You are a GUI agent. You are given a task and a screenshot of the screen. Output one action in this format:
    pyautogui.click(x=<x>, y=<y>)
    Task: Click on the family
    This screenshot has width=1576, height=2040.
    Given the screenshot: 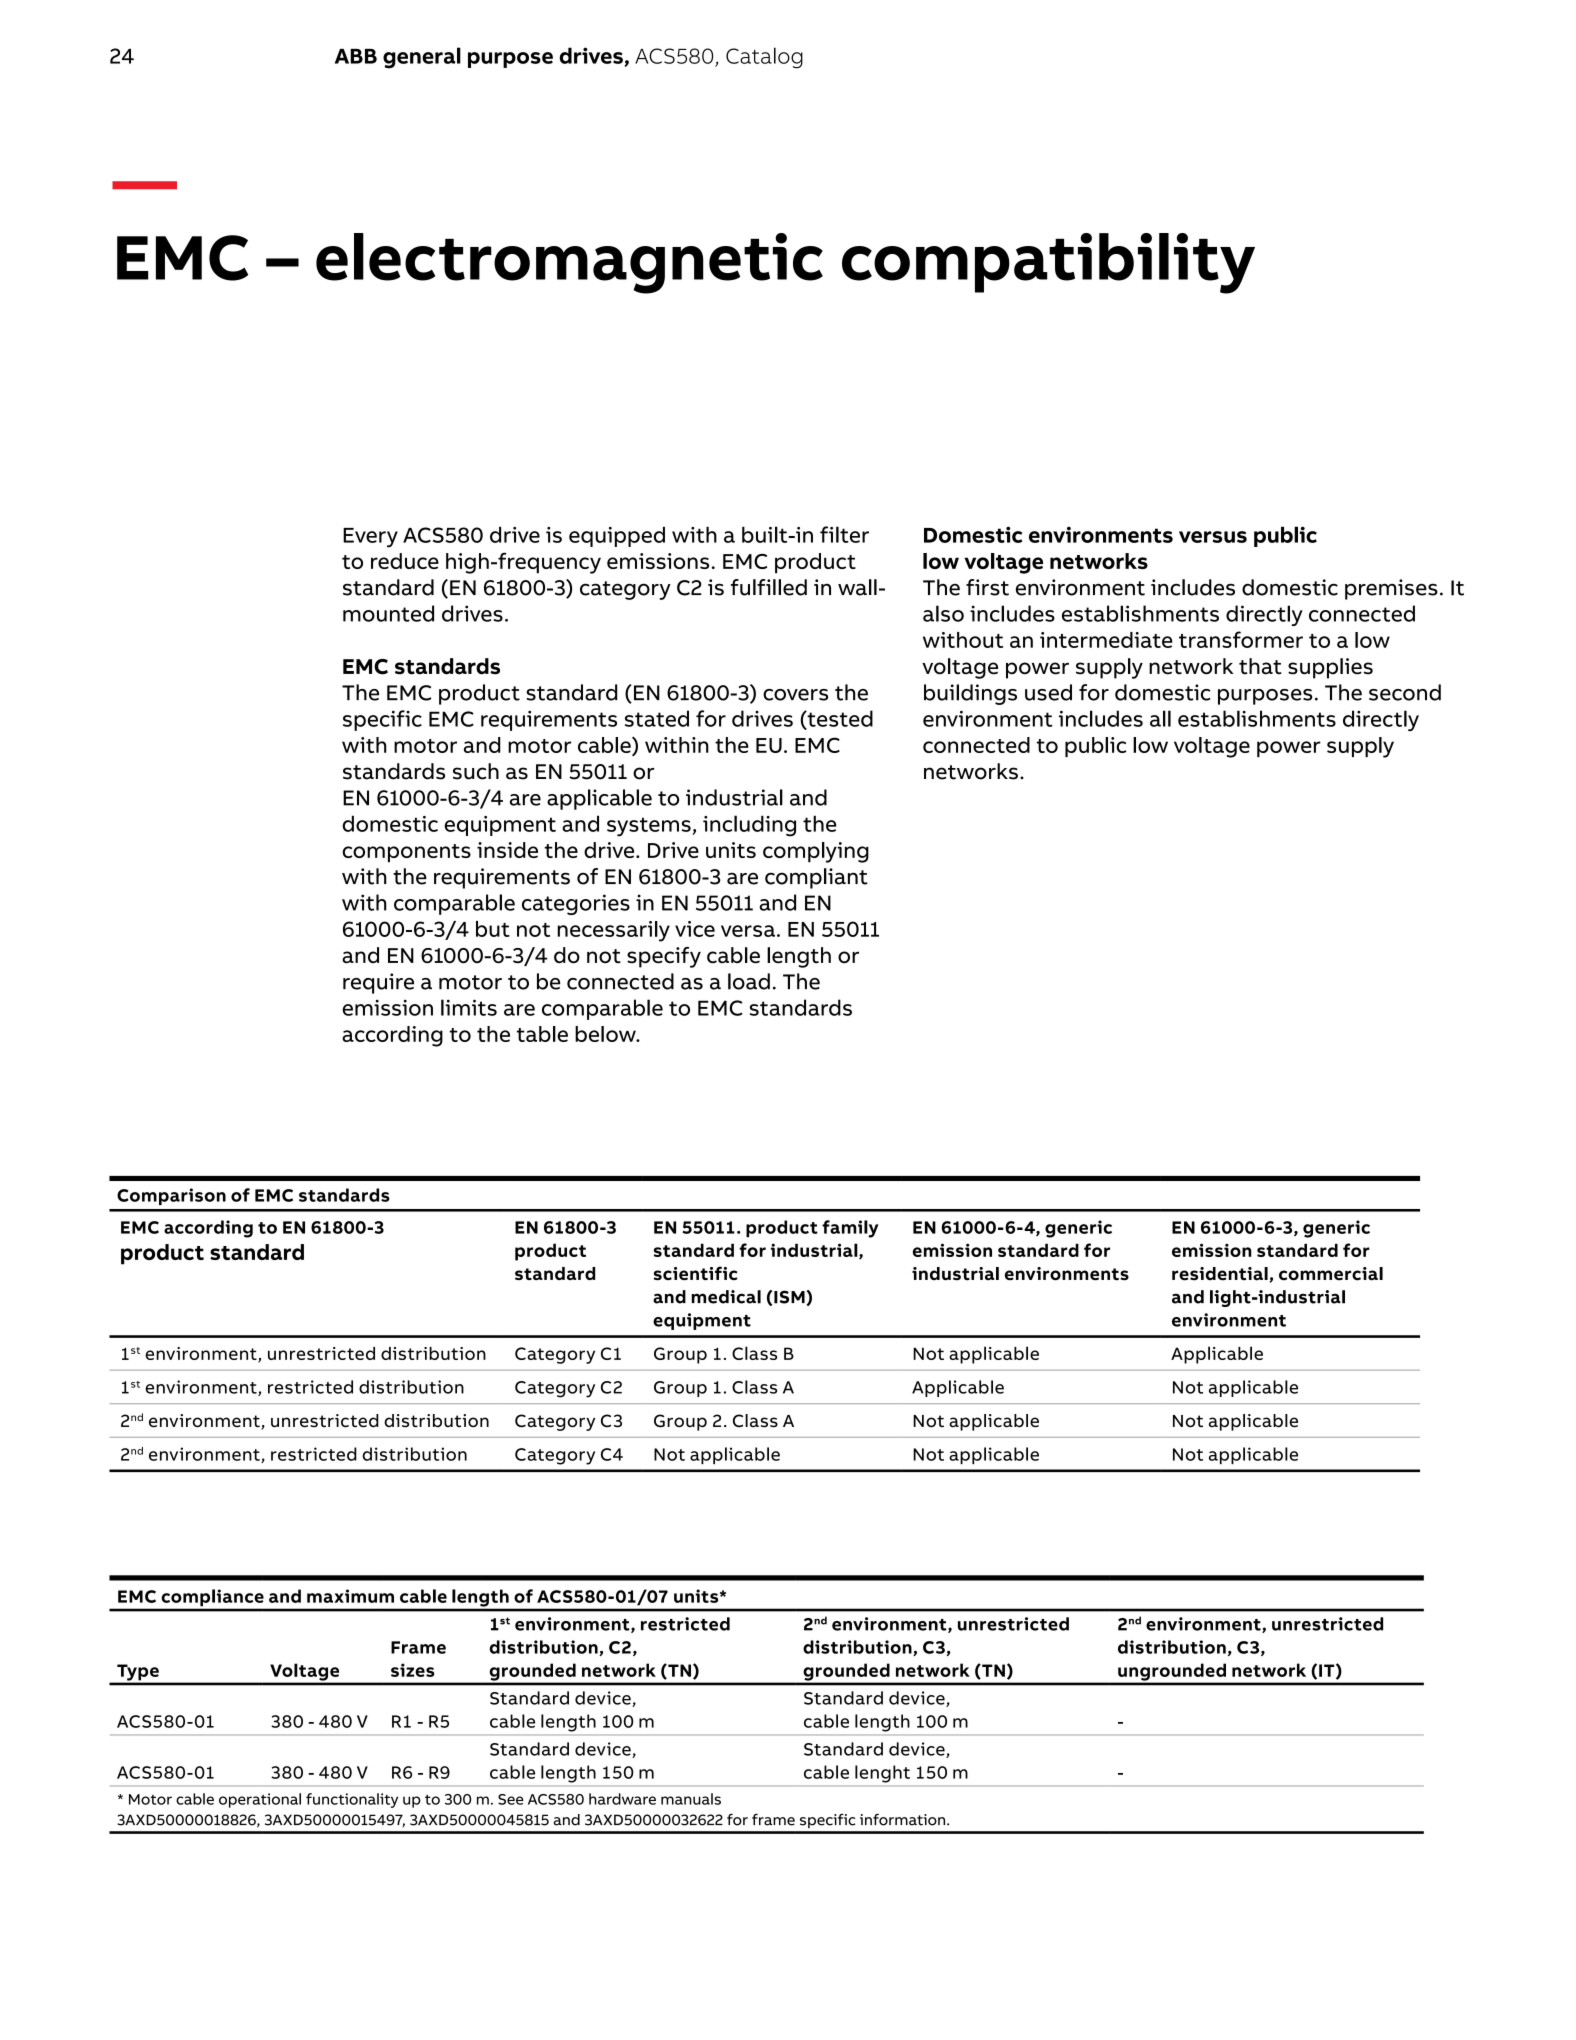 What is the action you would take?
    pyautogui.click(x=850, y=1229)
